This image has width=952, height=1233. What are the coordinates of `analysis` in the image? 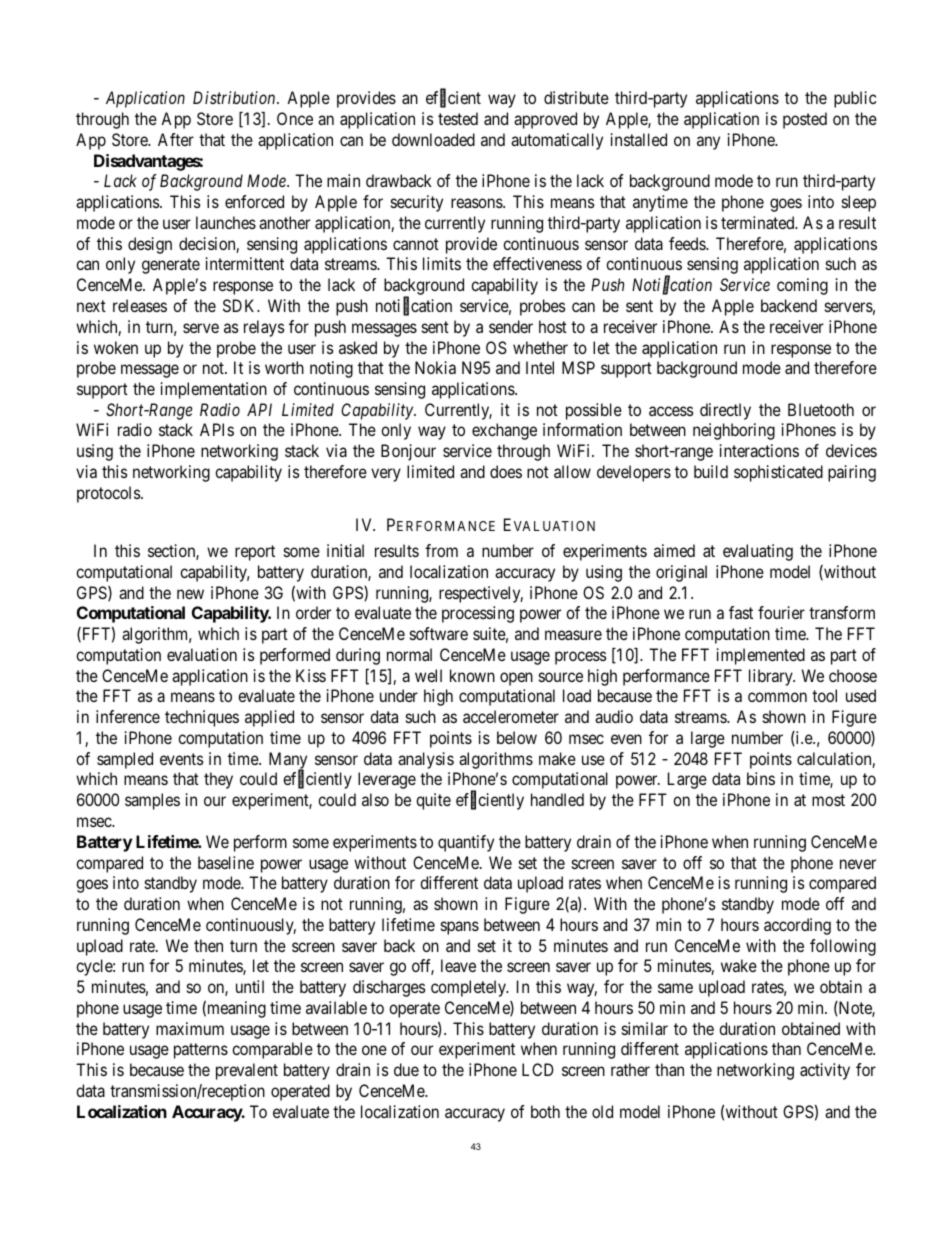 It's located at (426, 760).
